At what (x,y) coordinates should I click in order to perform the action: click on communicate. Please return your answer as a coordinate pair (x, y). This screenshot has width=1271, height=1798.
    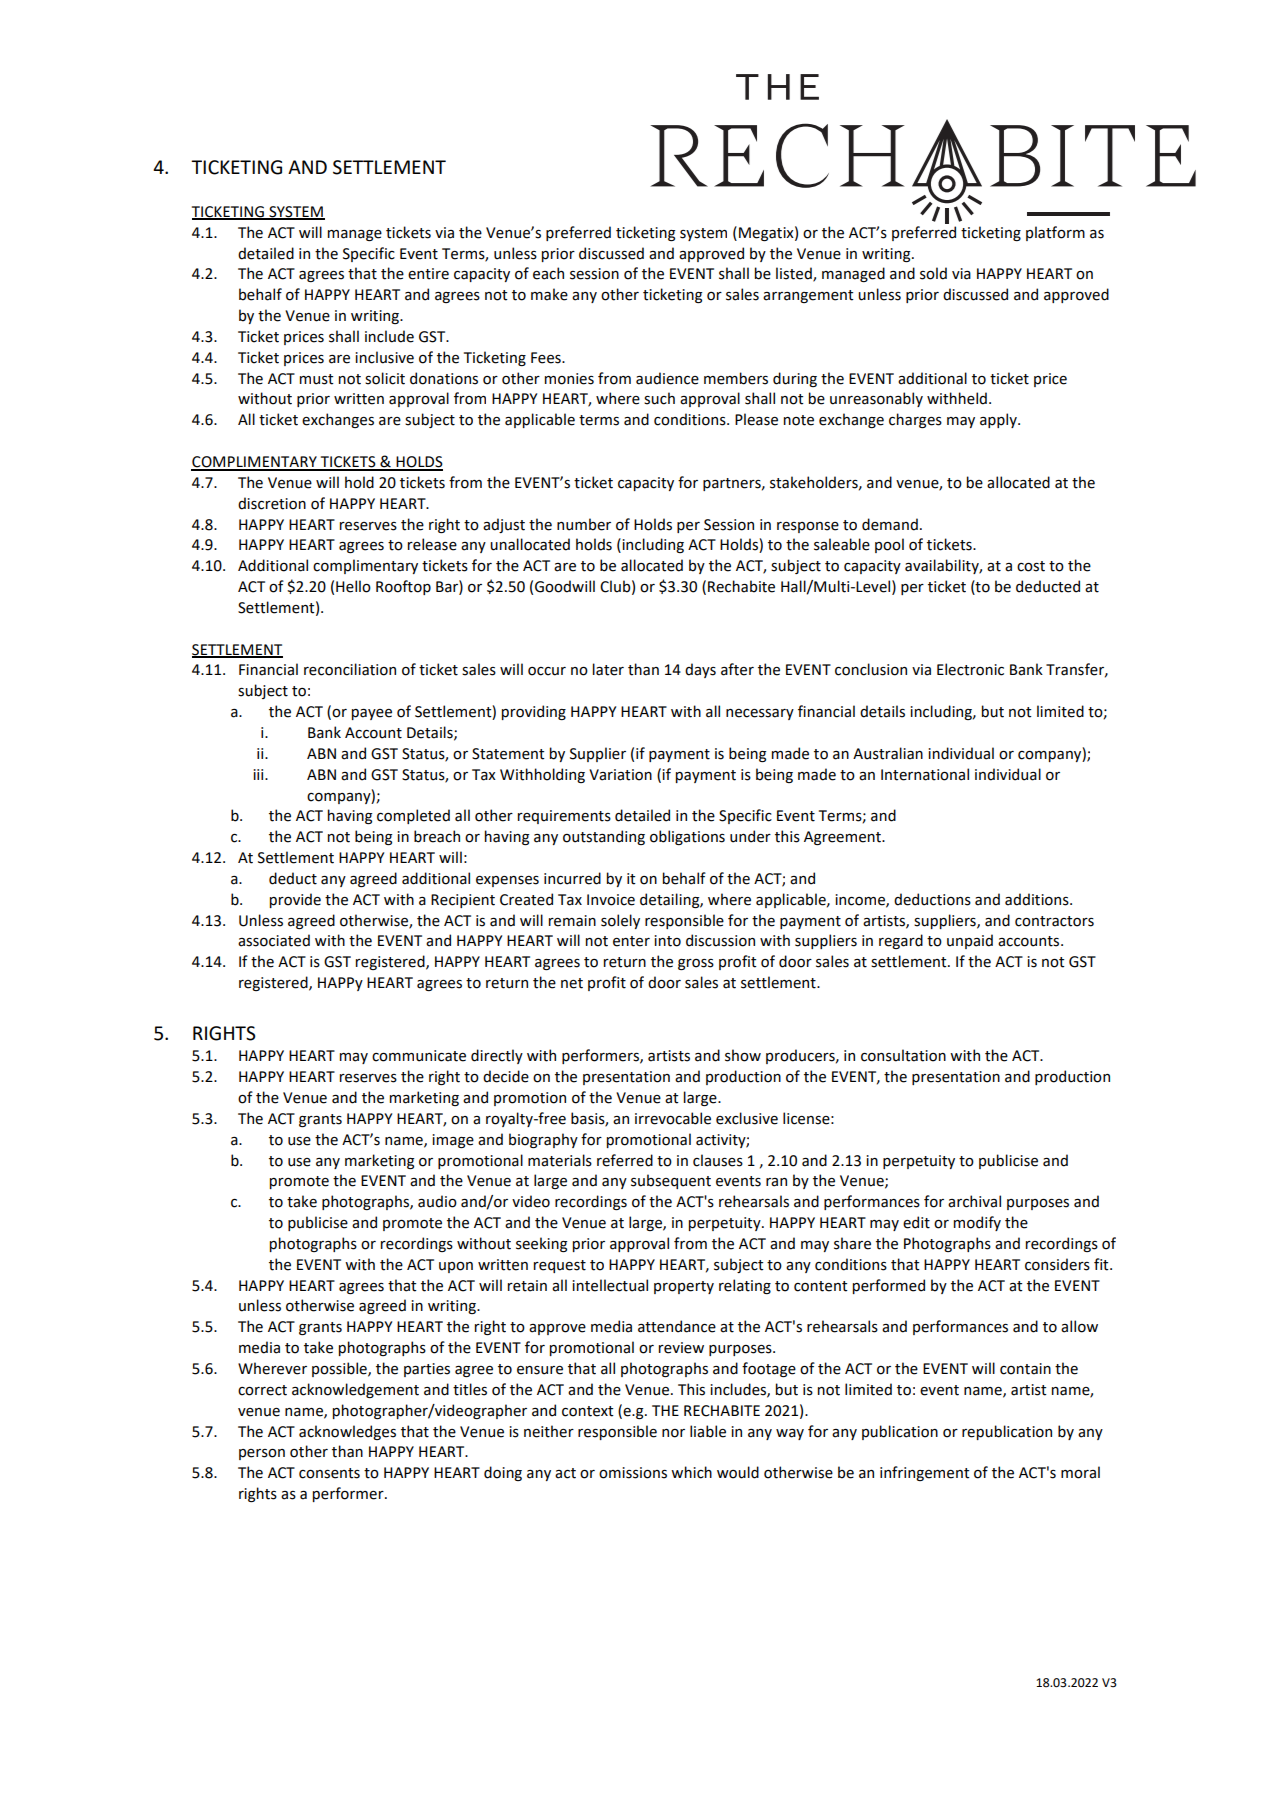
    Looking at the image, I should click on (419, 1056).
